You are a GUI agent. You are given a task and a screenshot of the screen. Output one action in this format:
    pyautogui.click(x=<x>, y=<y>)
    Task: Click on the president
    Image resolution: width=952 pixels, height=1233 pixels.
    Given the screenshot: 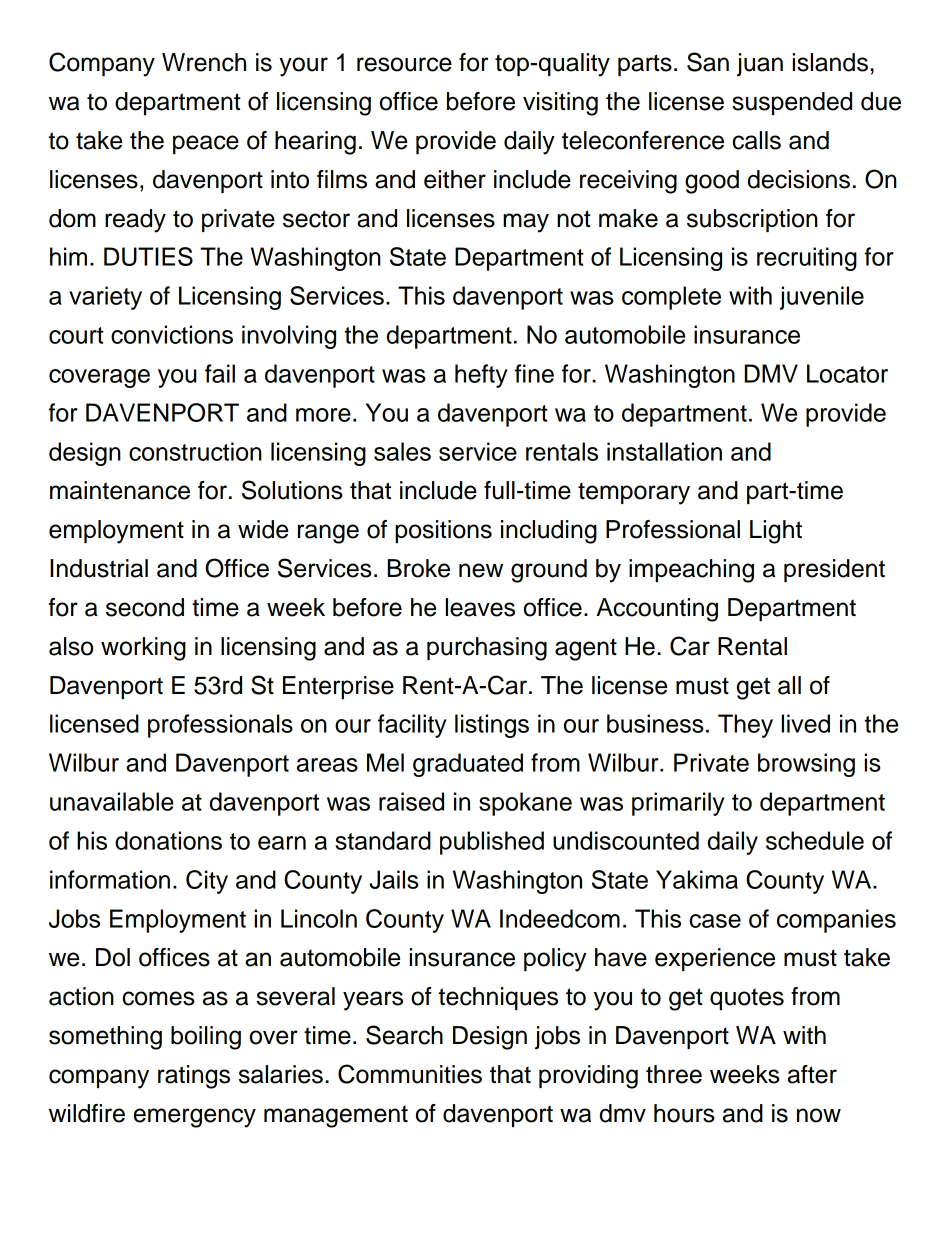 What is the action you would take?
    pyautogui.click(x=834, y=570)
